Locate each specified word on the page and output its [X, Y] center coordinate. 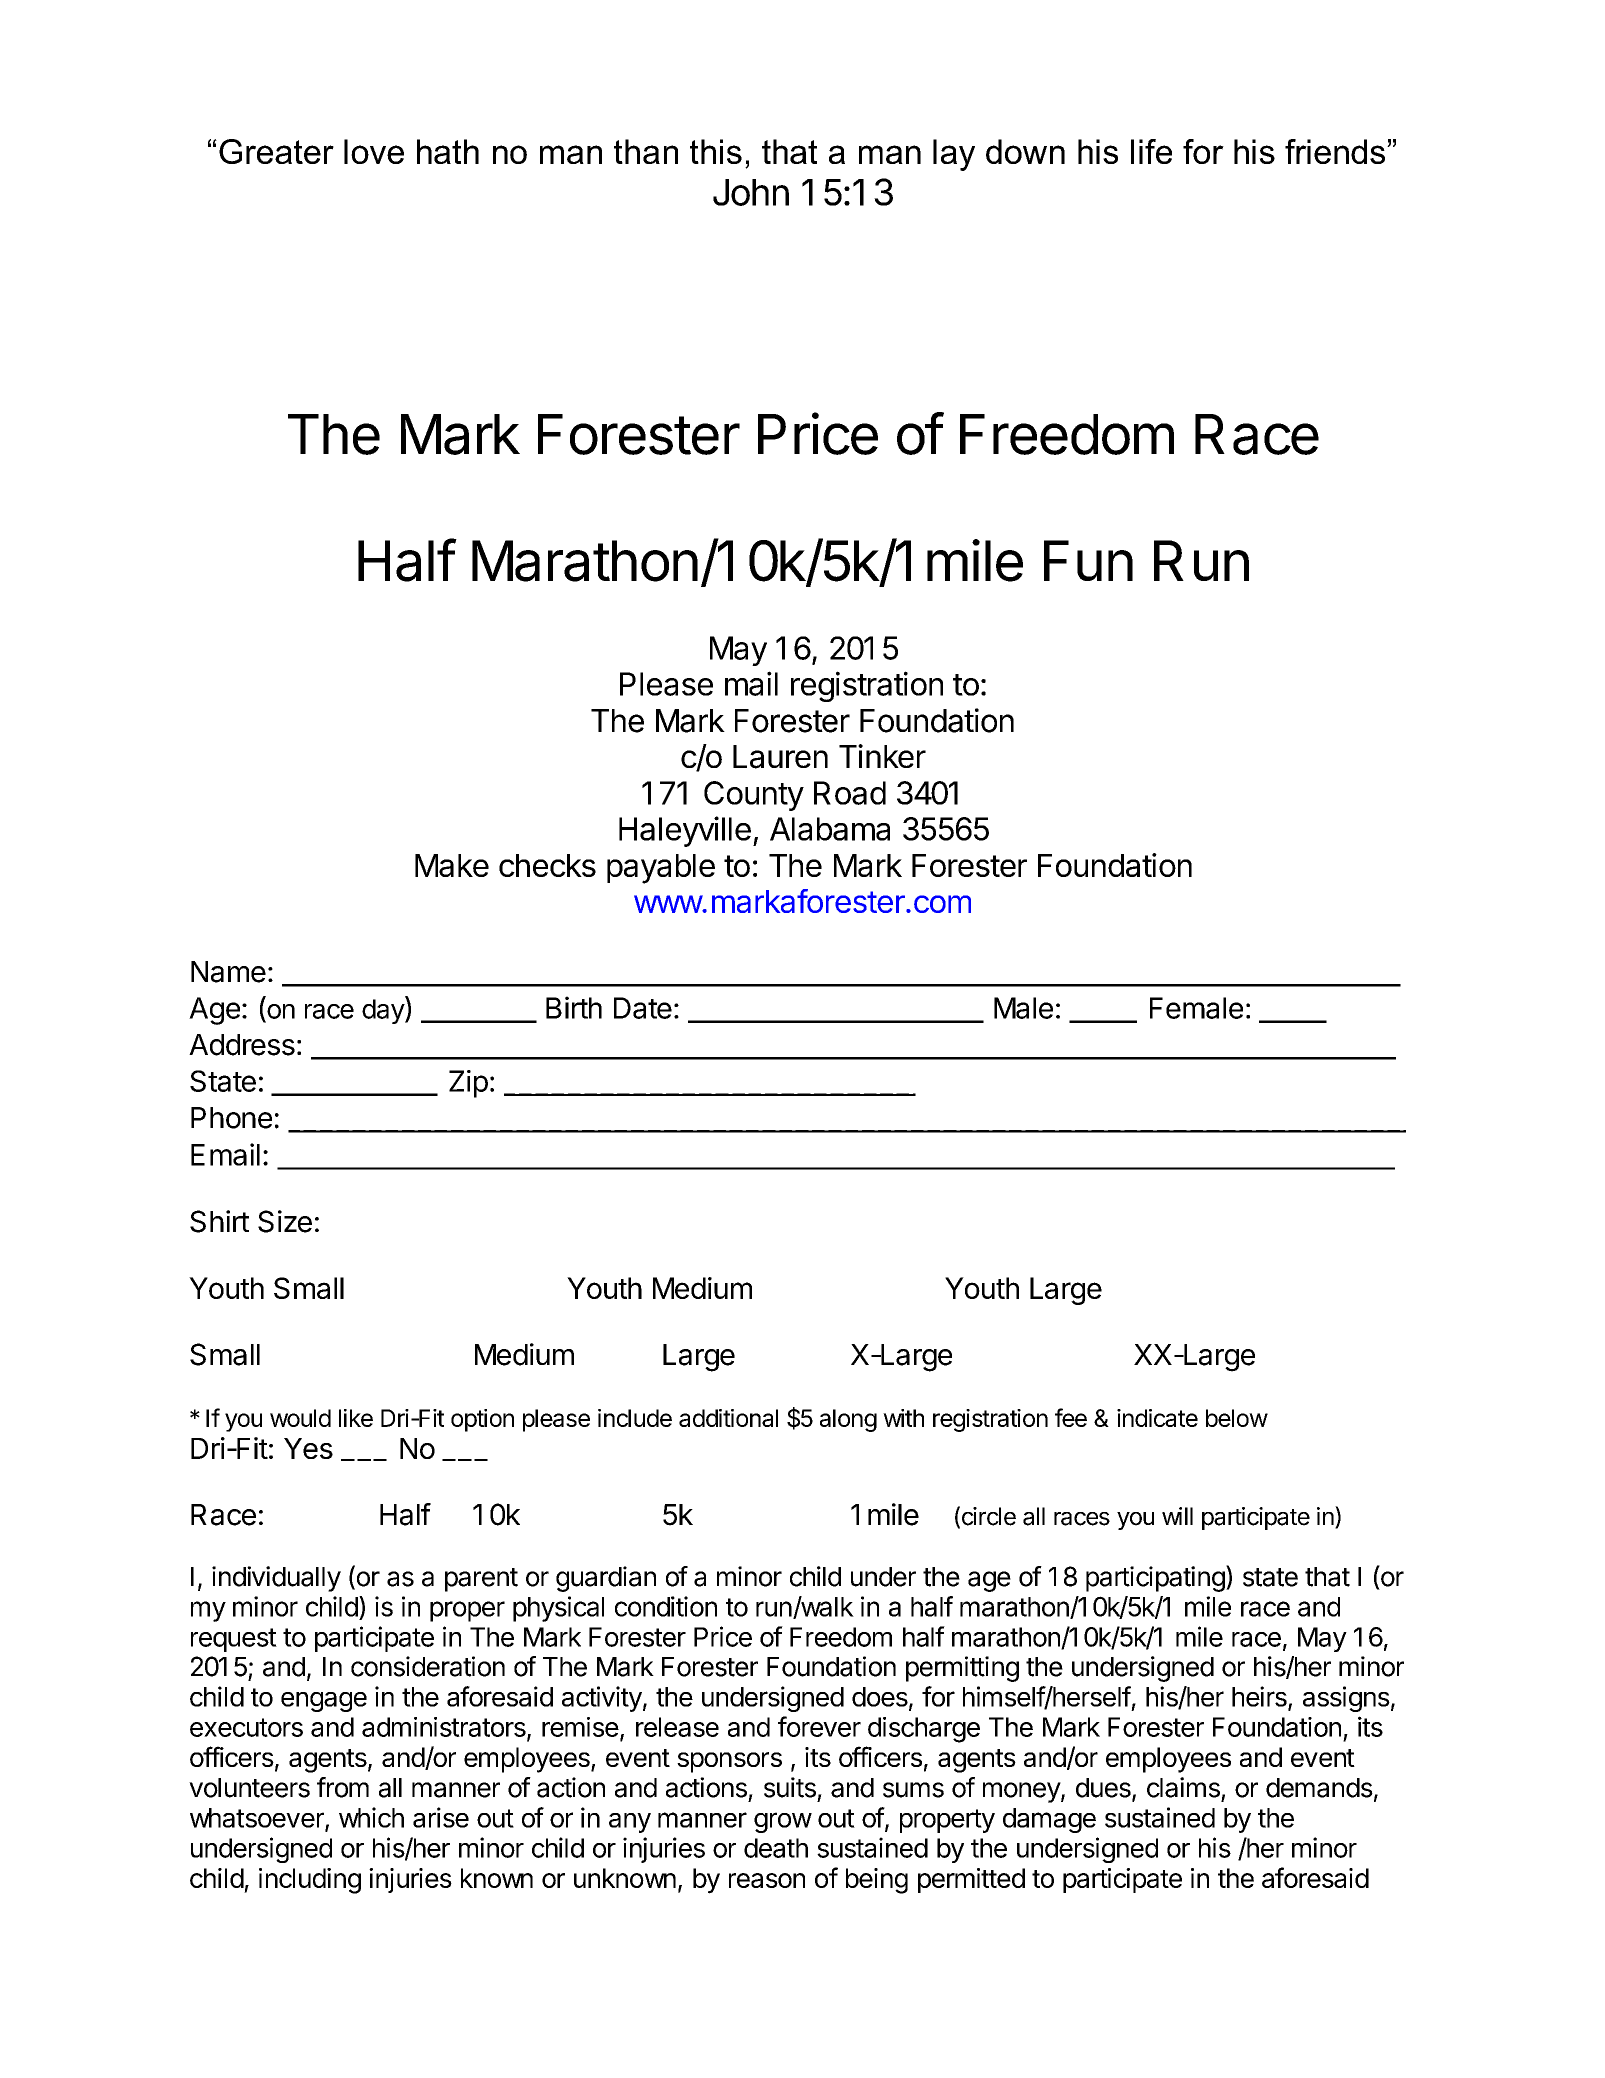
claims [1183, 1787]
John [751, 192]
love [374, 151]
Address [242, 1045]
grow [783, 1822]
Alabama [830, 829]
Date [643, 1008]
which [371, 1817]
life [1151, 151]
